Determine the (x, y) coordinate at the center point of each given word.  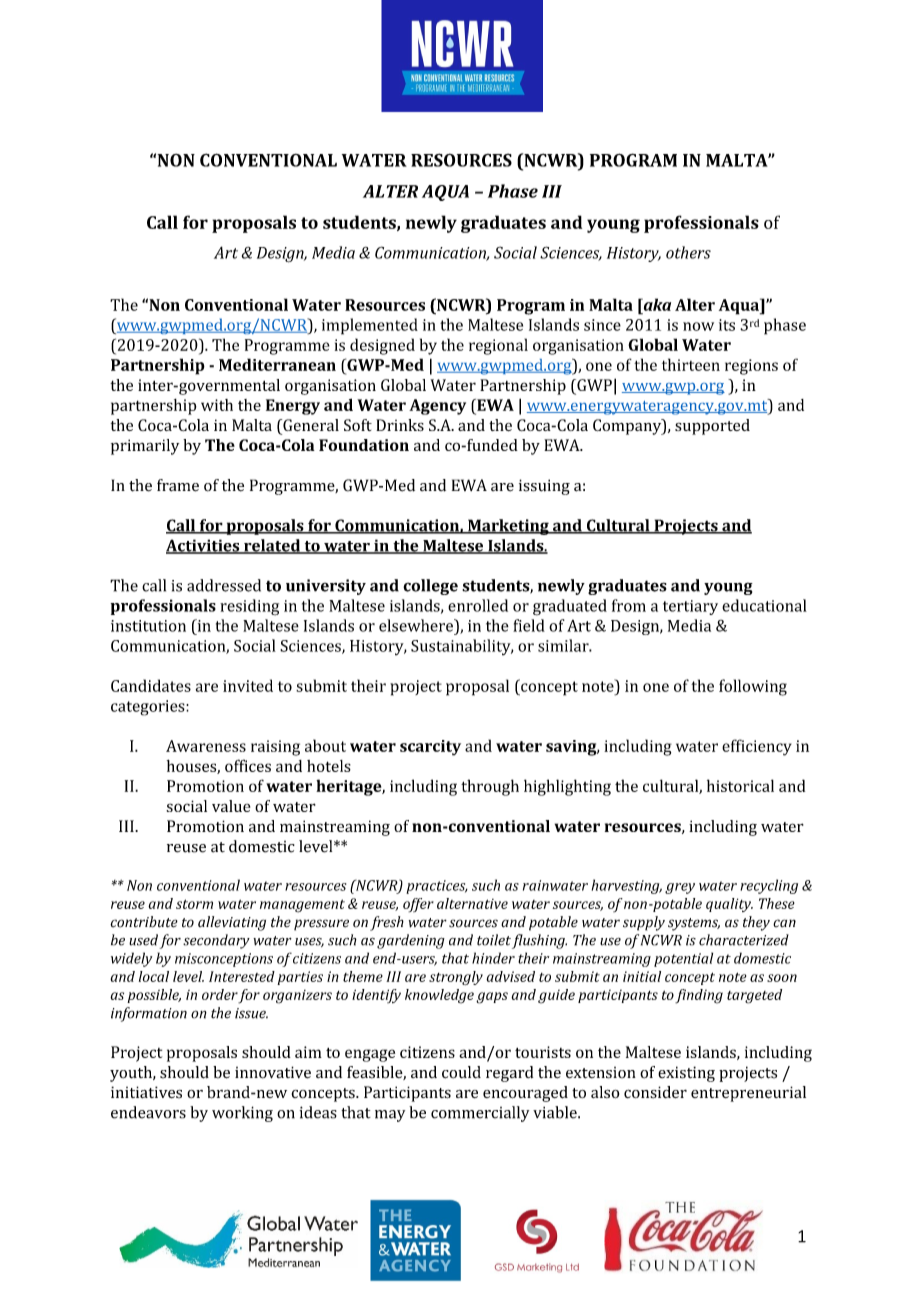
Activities (204, 546)
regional (498, 346)
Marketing (508, 527)
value (231, 806)
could (461, 1072)
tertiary (690, 607)
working (242, 1114)
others (688, 252)
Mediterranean (277, 364)
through (490, 787)
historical (740, 785)
